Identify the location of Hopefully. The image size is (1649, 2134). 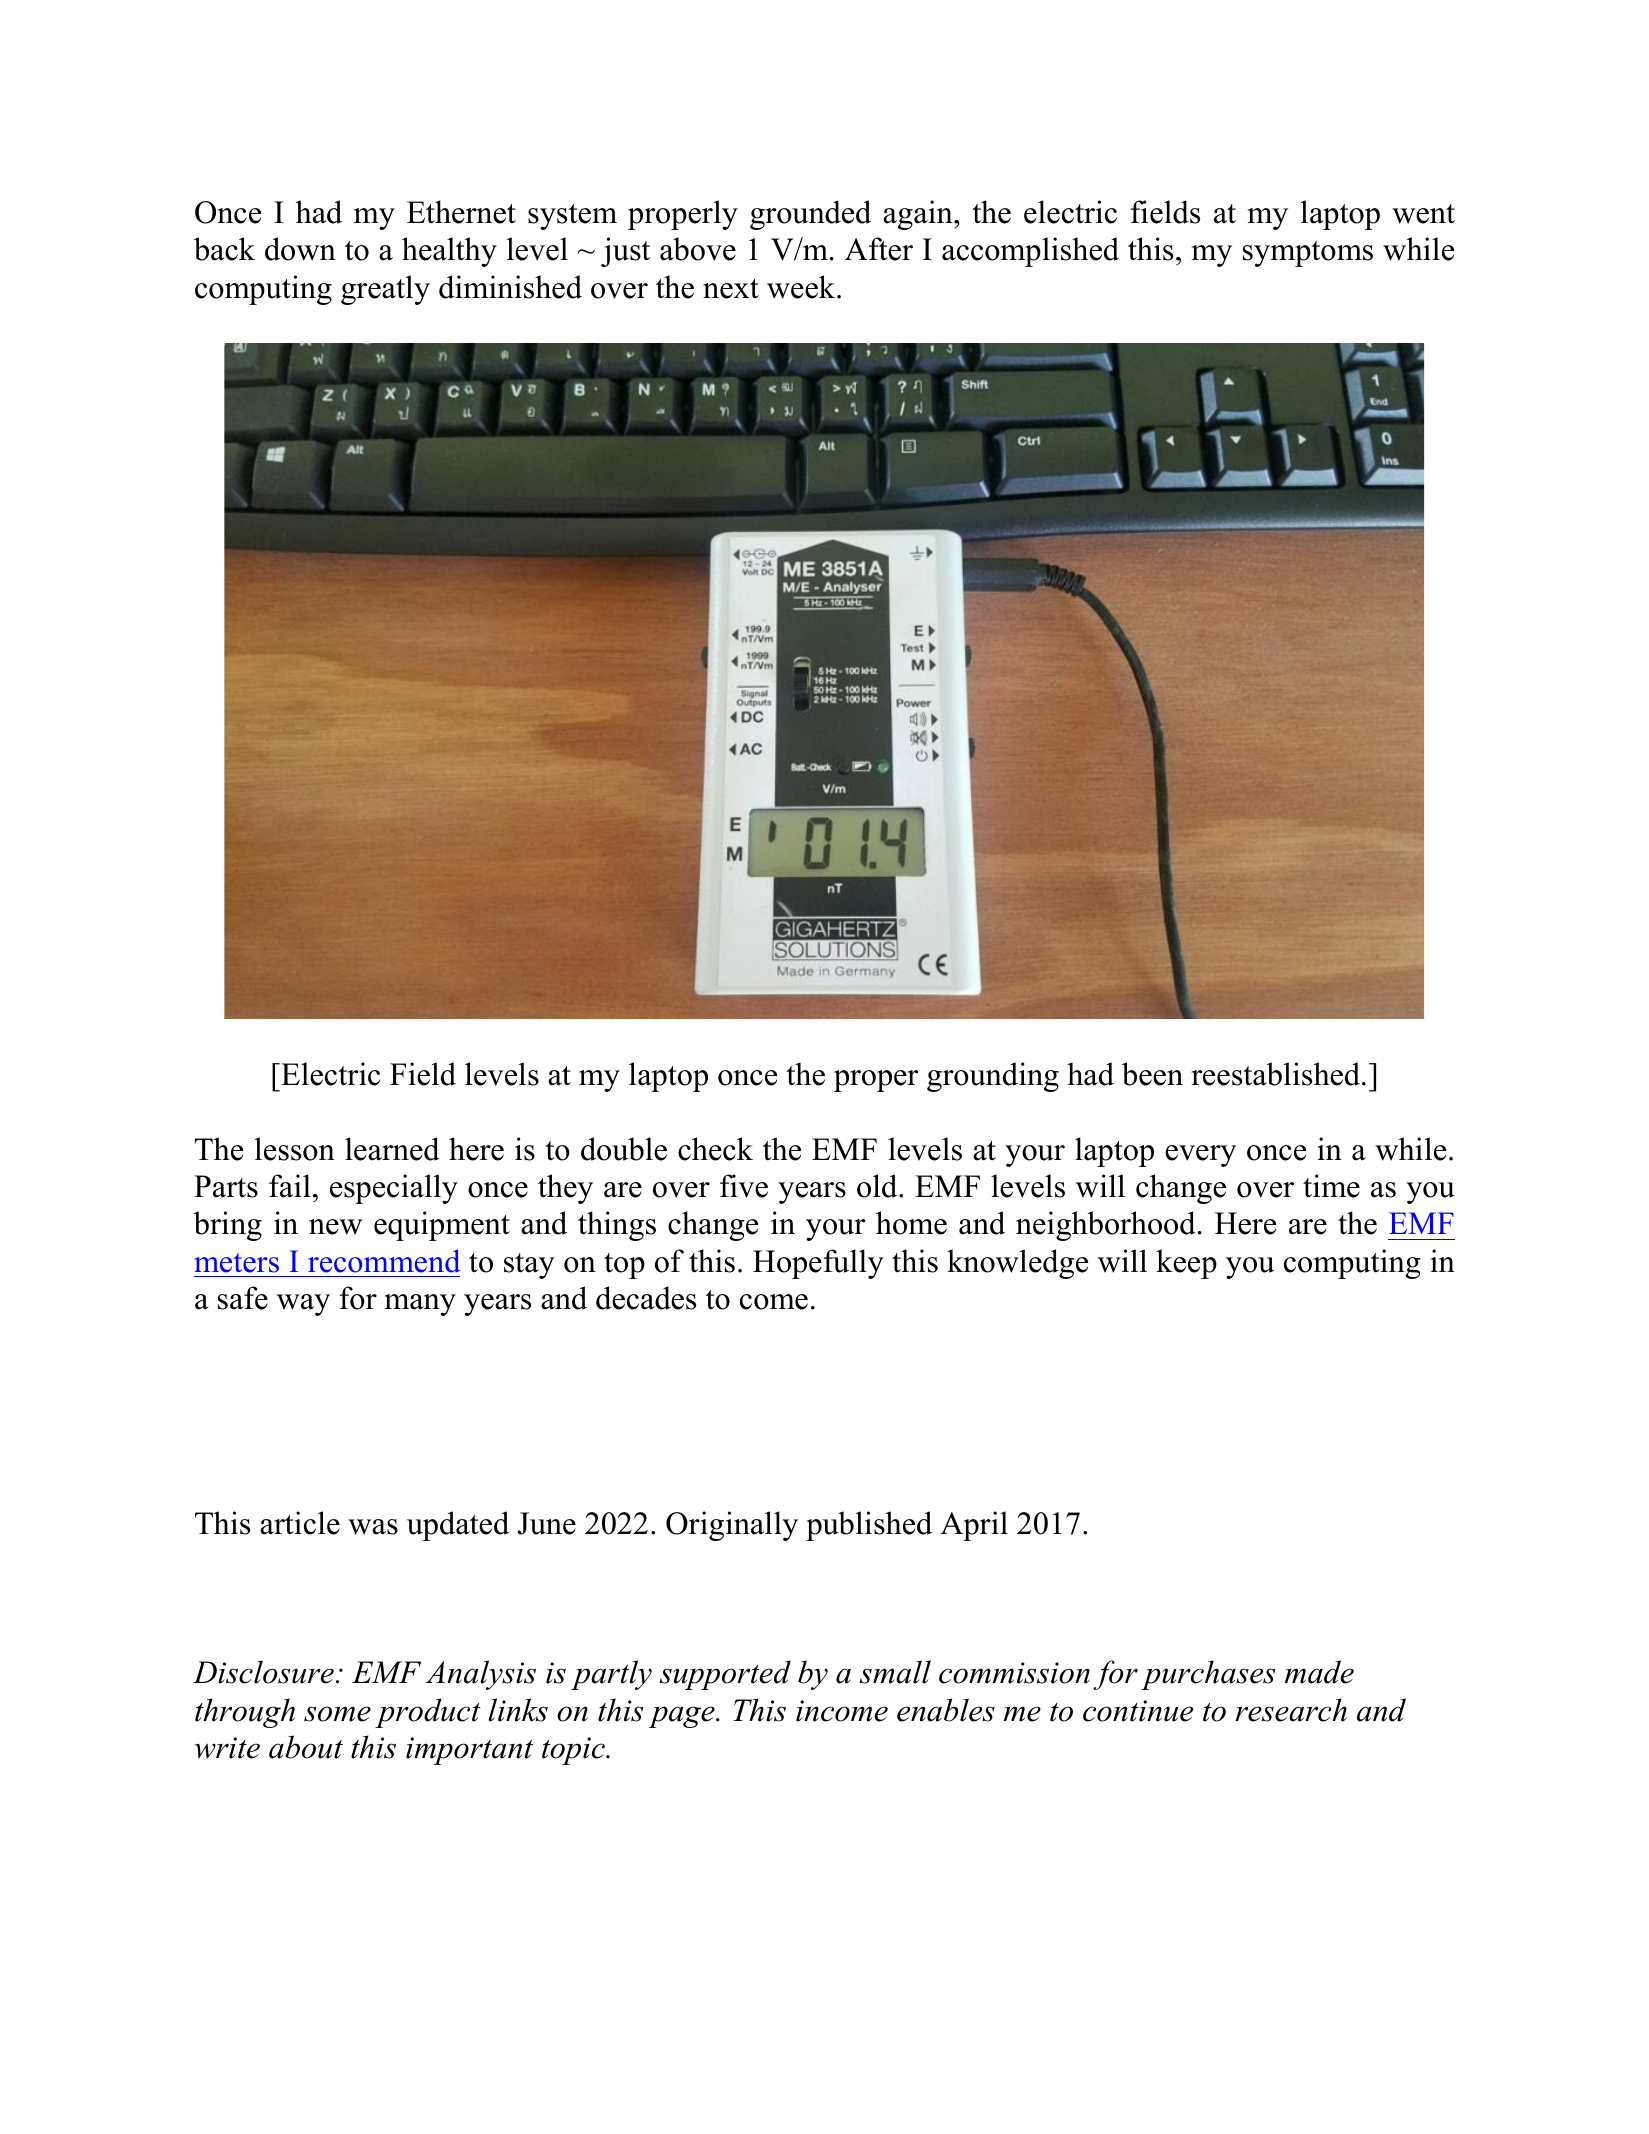
(818, 1264).
